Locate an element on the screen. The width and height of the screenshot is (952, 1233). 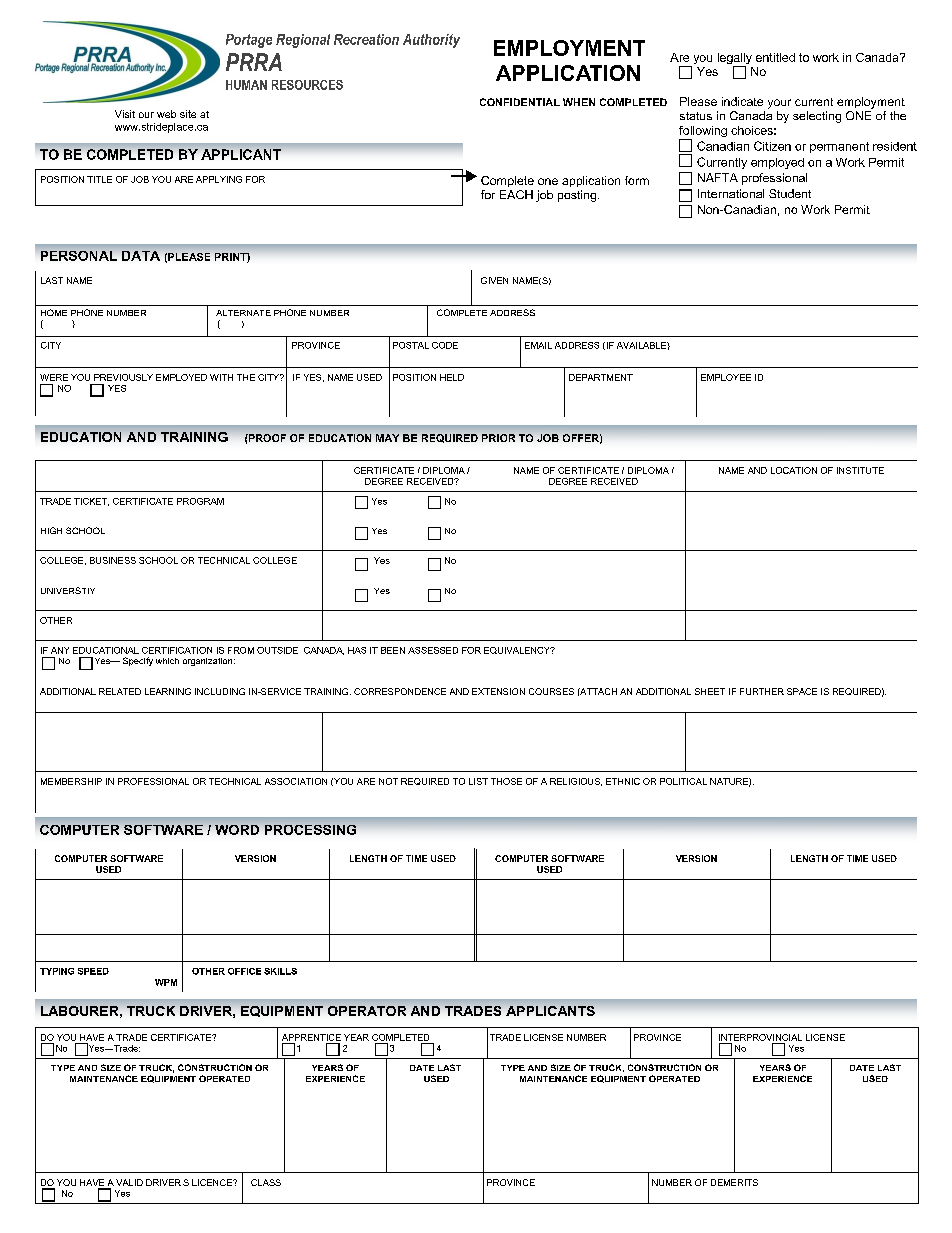
MEMBERSHIP is located at coordinates (71, 781).
